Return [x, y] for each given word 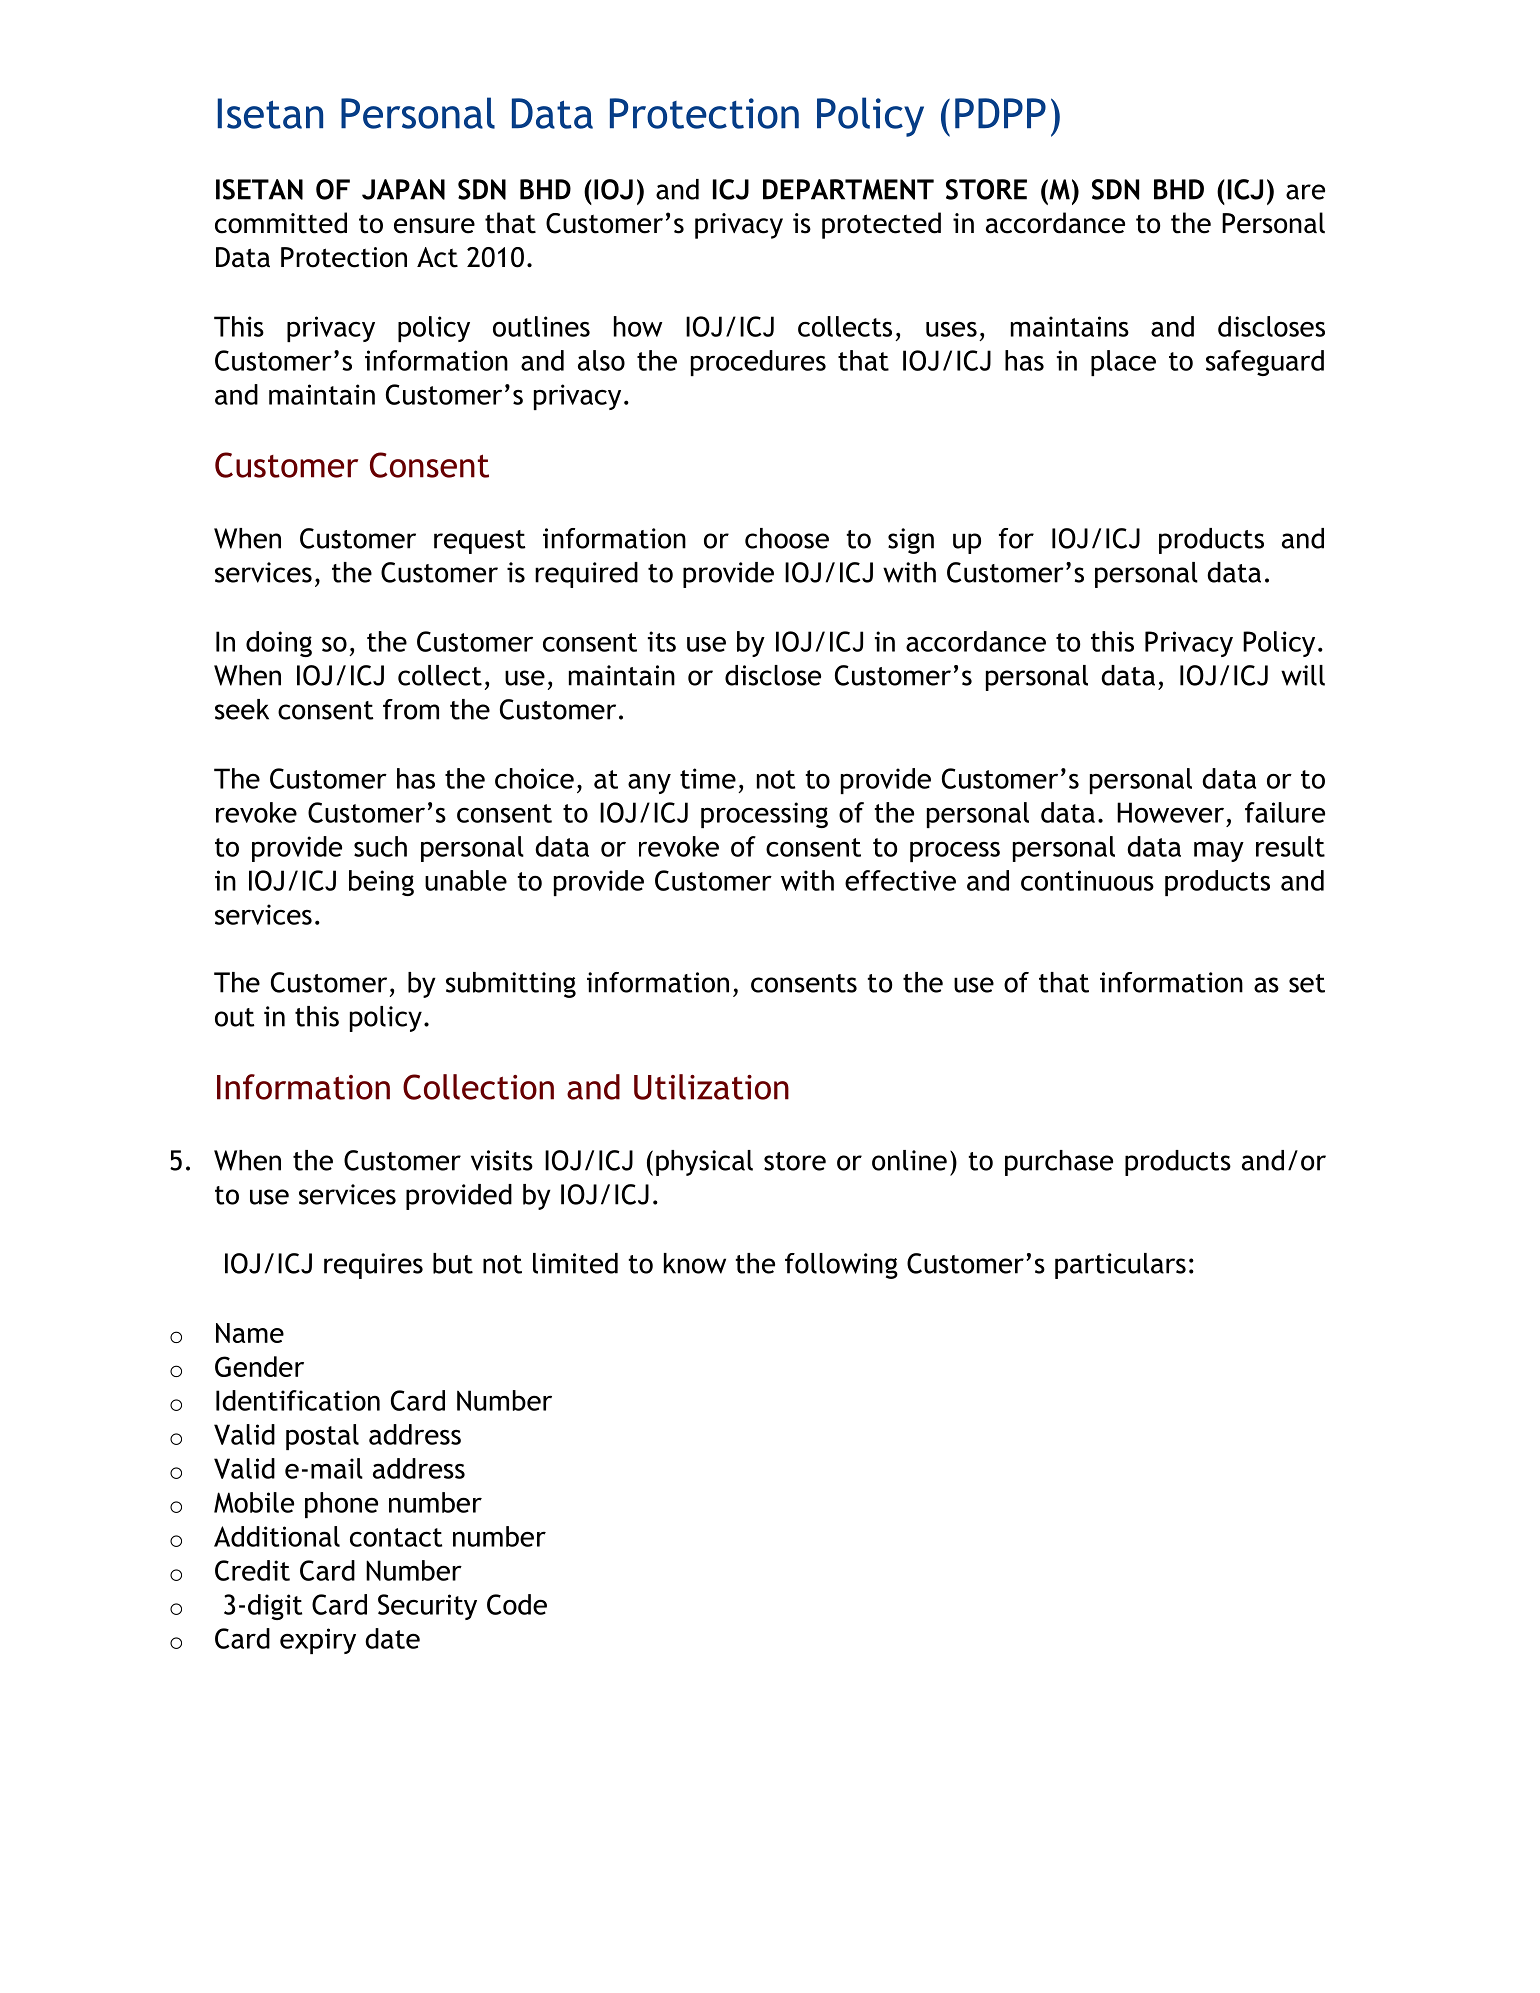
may [1219, 851]
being [381, 883]
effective [900, 880]
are [1305, 192]
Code [517, 1604]
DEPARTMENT [848, 189]
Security [427, 1607]
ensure [434, 226]
